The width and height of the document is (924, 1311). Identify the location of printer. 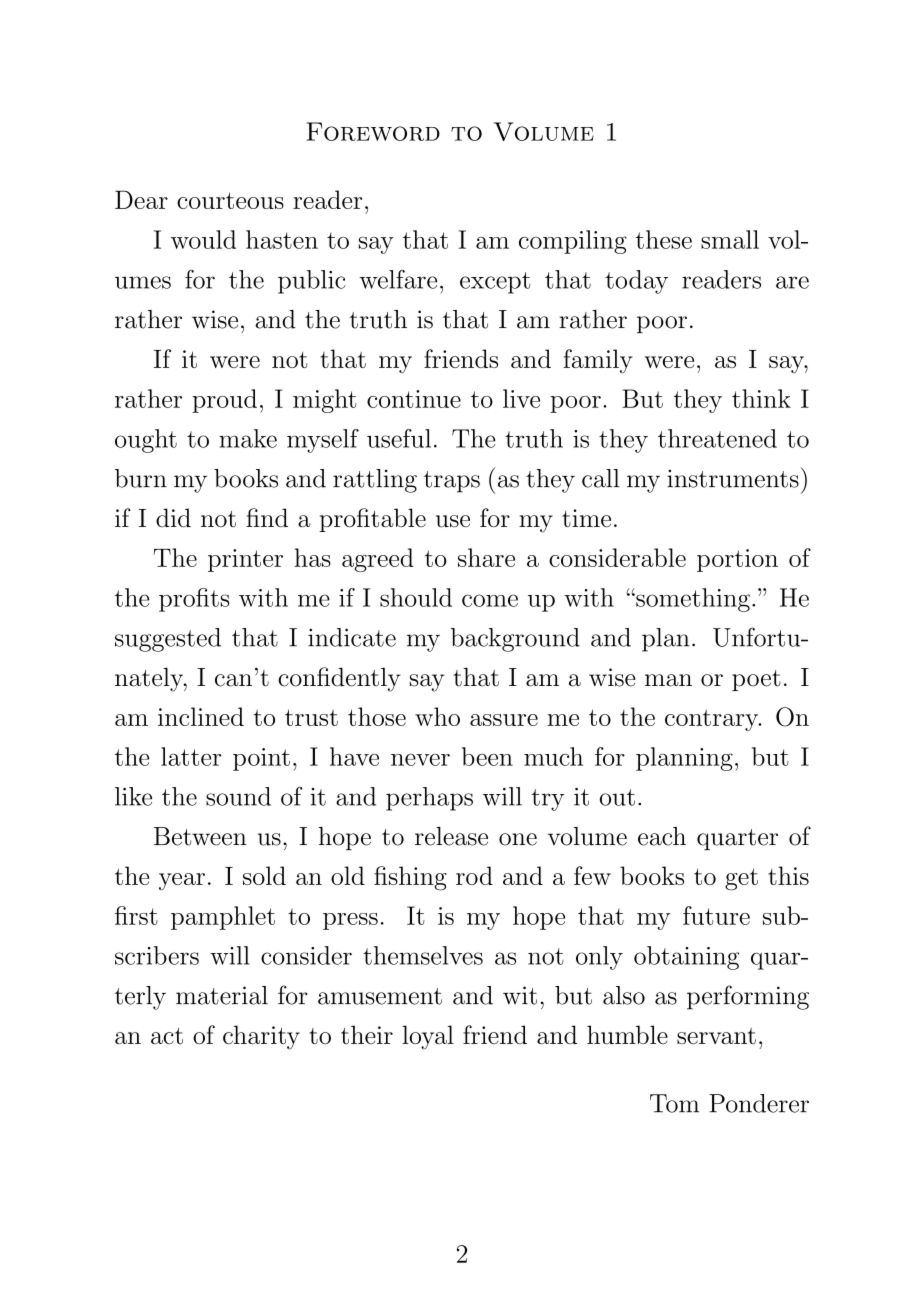
(245, 560).
